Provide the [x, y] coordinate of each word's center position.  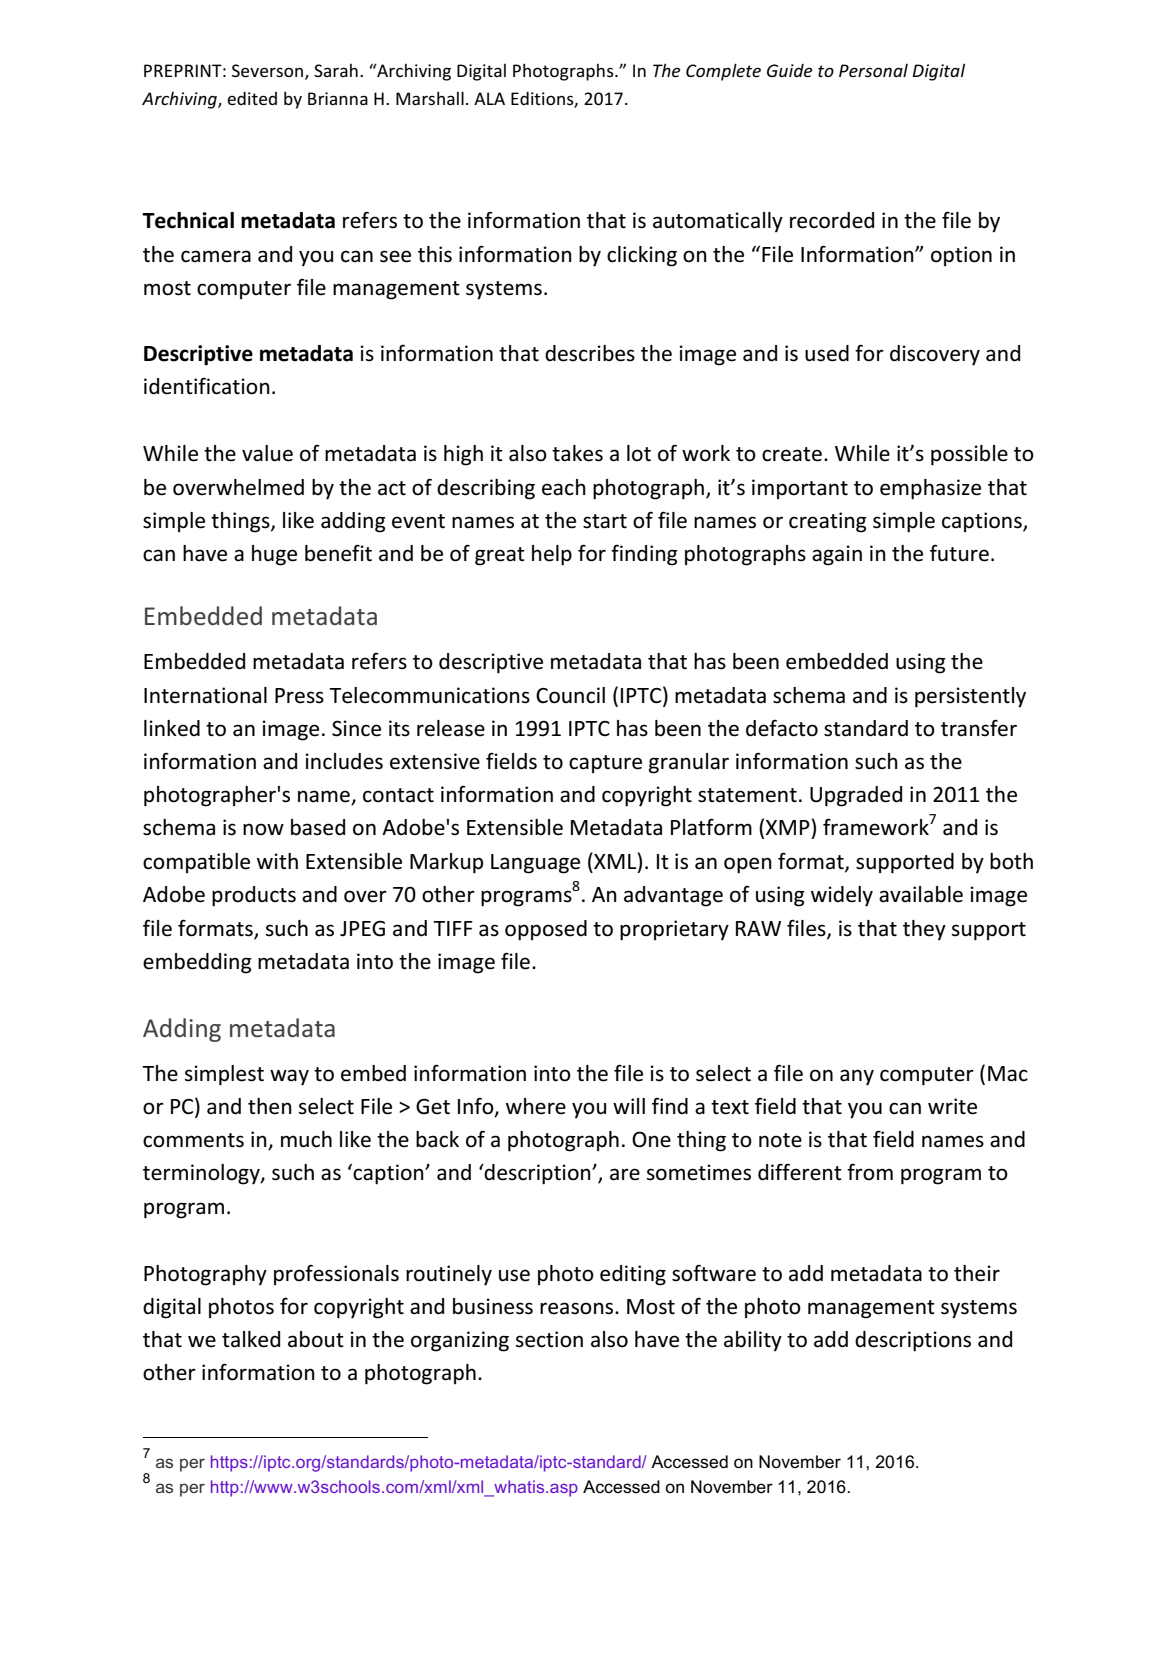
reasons [578, 1308]
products [254, 896]
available [921, 894]
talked [251, 1339]
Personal [873, 70]
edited [252, 98]
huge [274, 555]
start [605, 521]
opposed [546, 930]
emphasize [930, 489]
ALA [489, 98]
